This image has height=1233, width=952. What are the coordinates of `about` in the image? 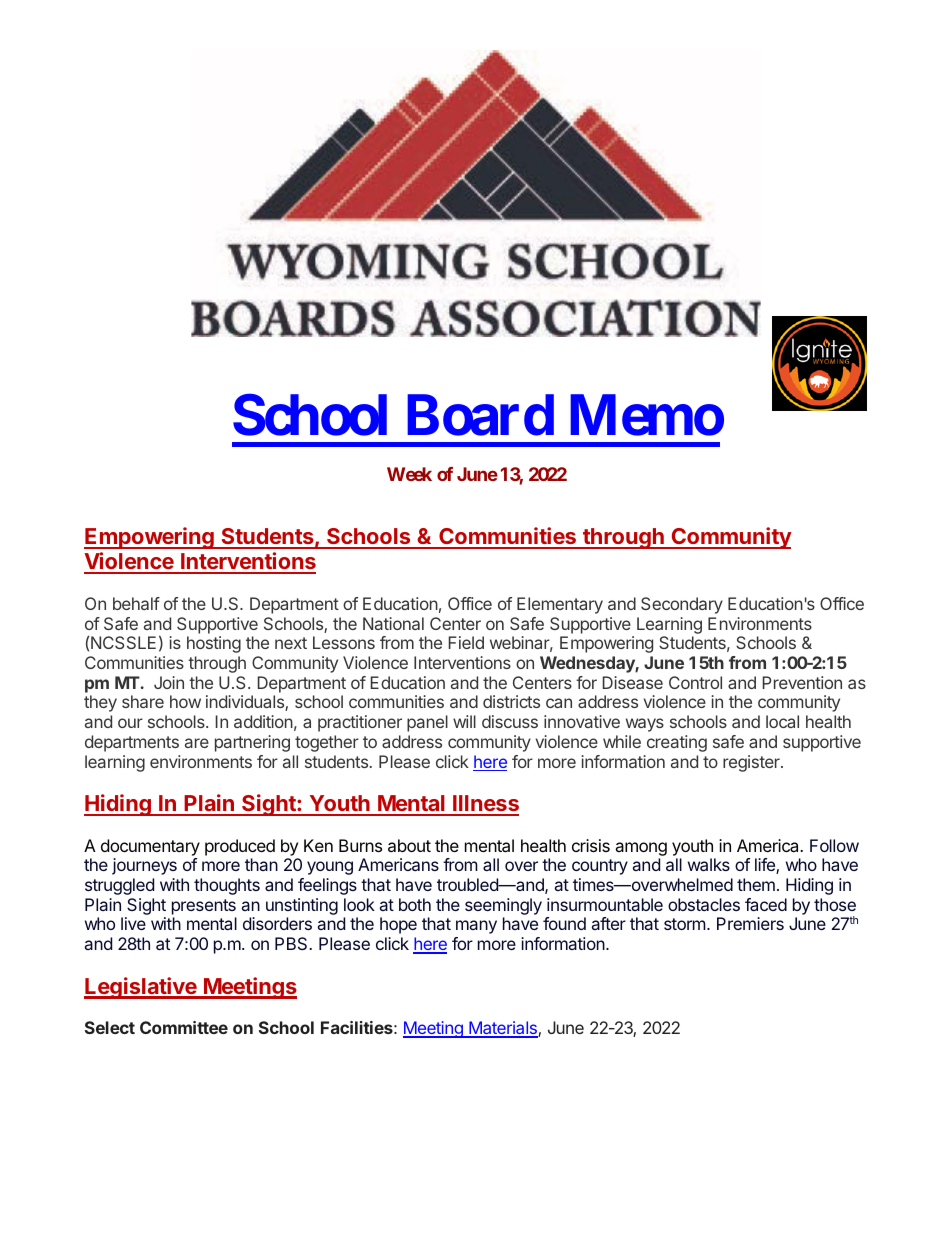 It's located at (409, 845).
